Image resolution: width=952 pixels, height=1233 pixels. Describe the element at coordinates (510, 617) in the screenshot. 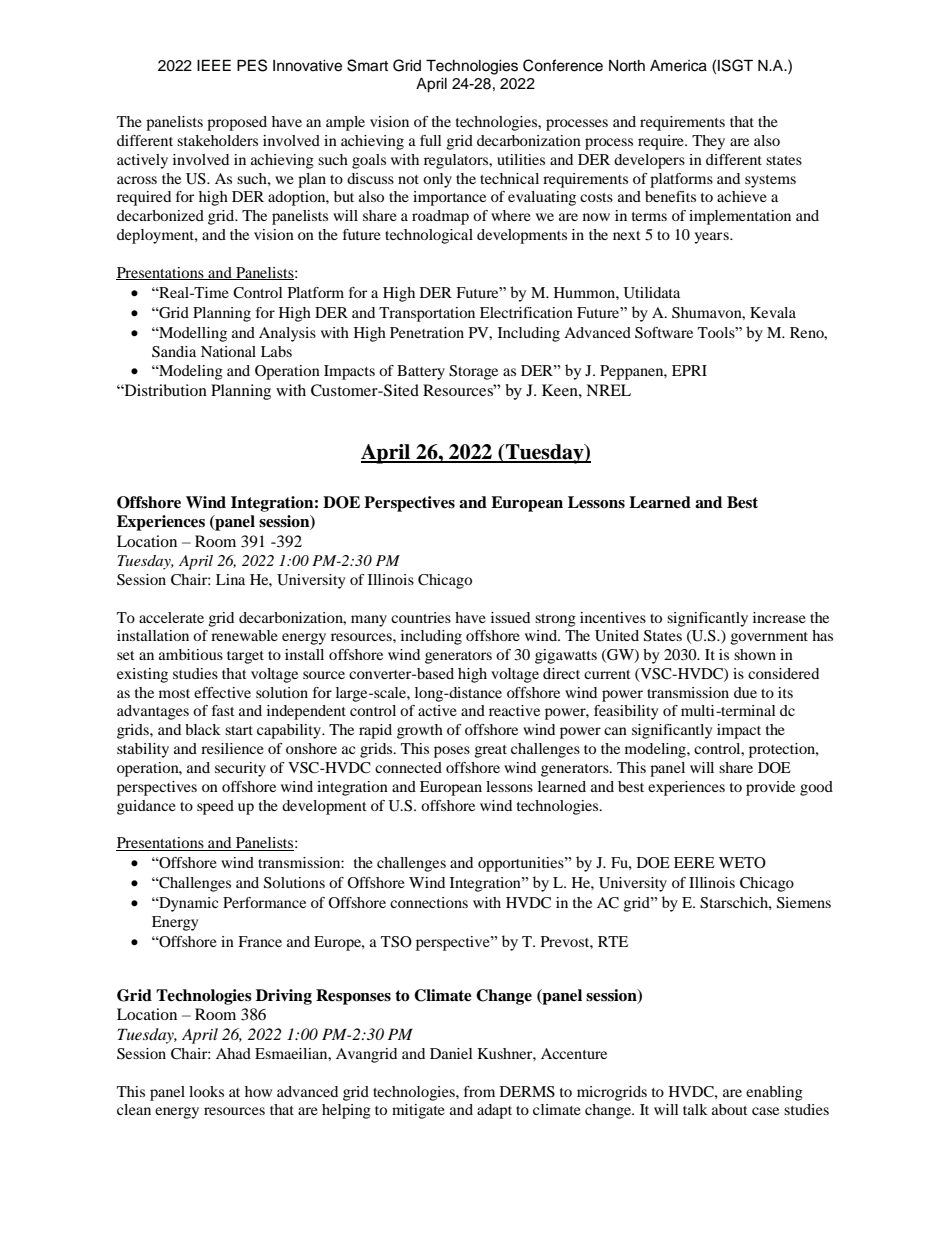

I see `issued` at that location.
